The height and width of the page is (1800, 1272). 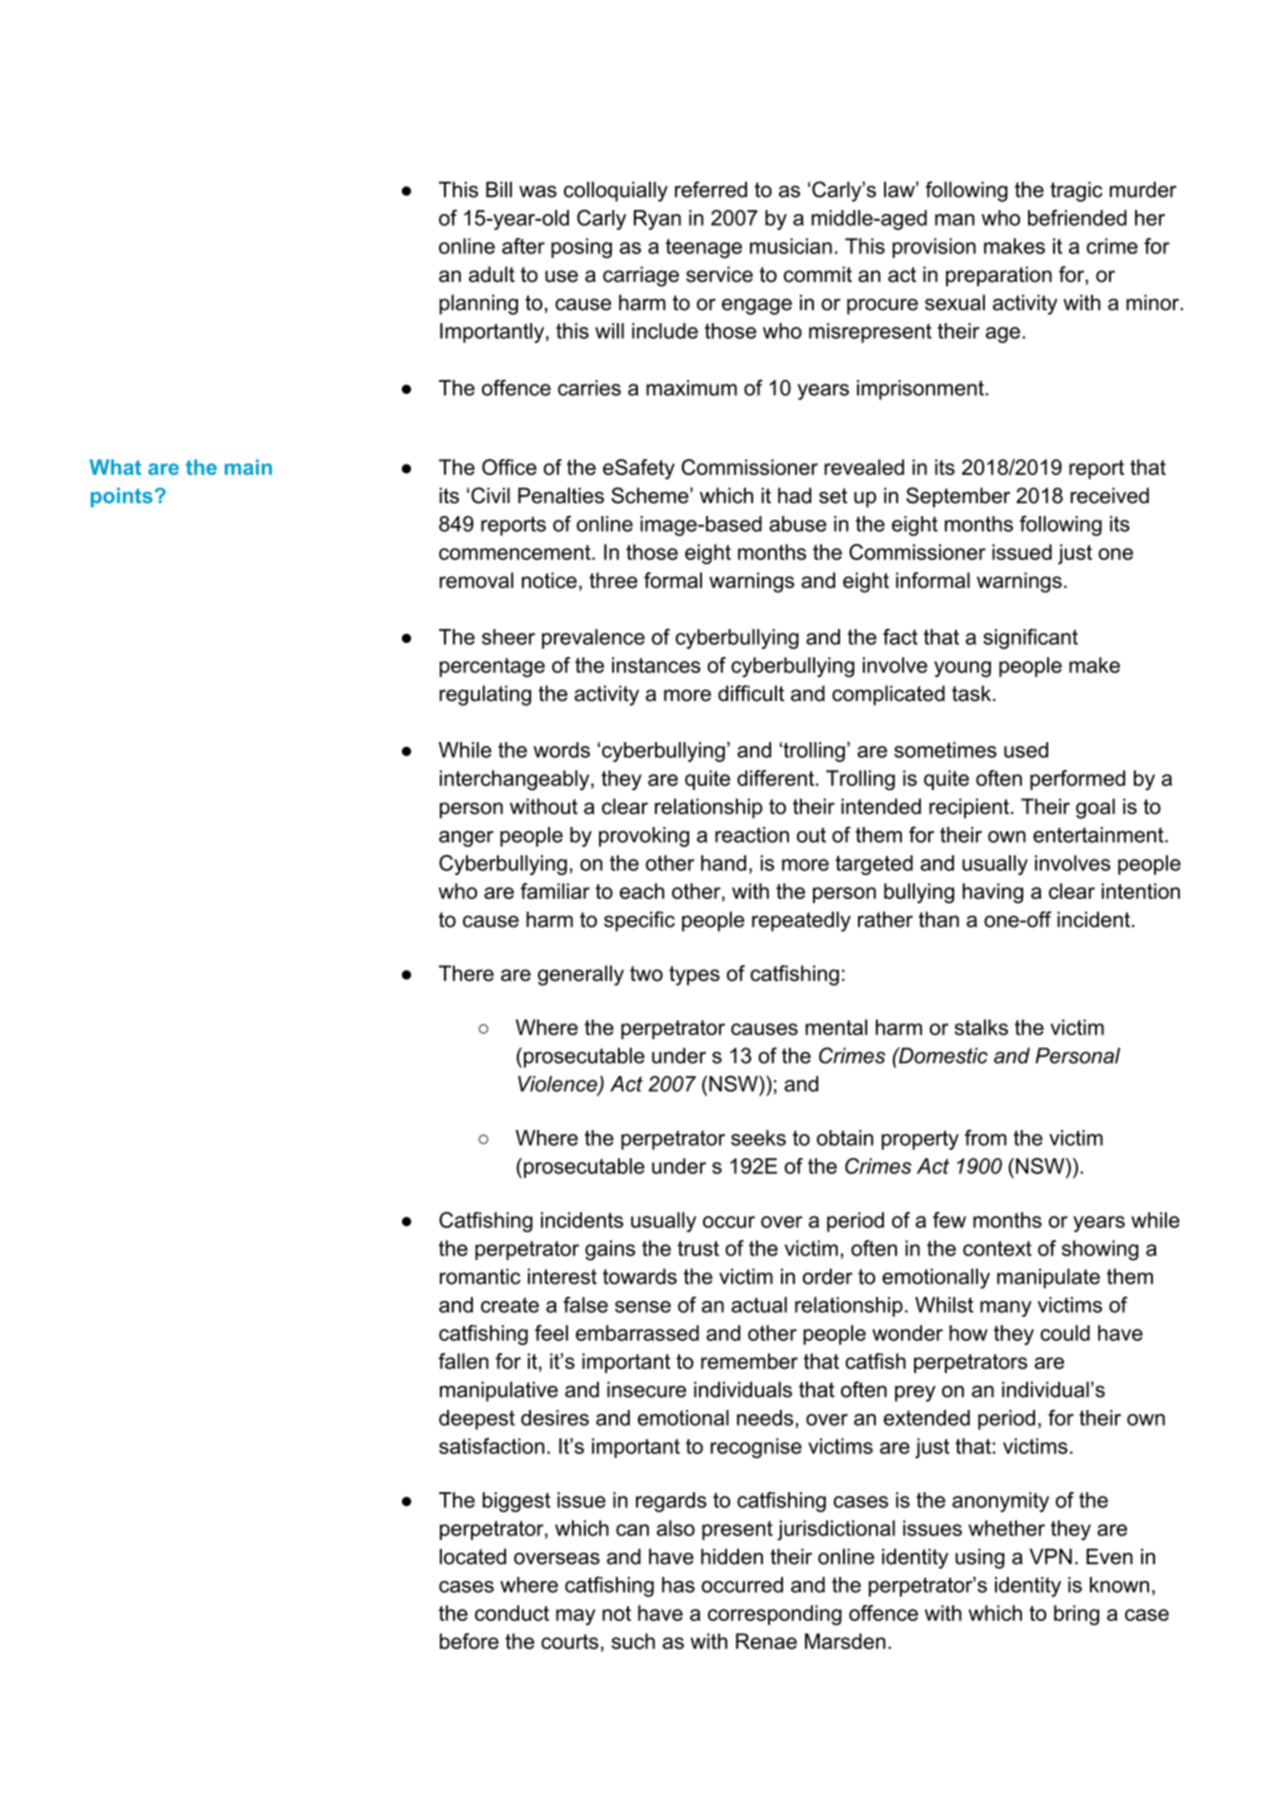 What do you see at coordinates (1077, 217) in the page?
I see `befriended` at bounding box center [1077, 217].
